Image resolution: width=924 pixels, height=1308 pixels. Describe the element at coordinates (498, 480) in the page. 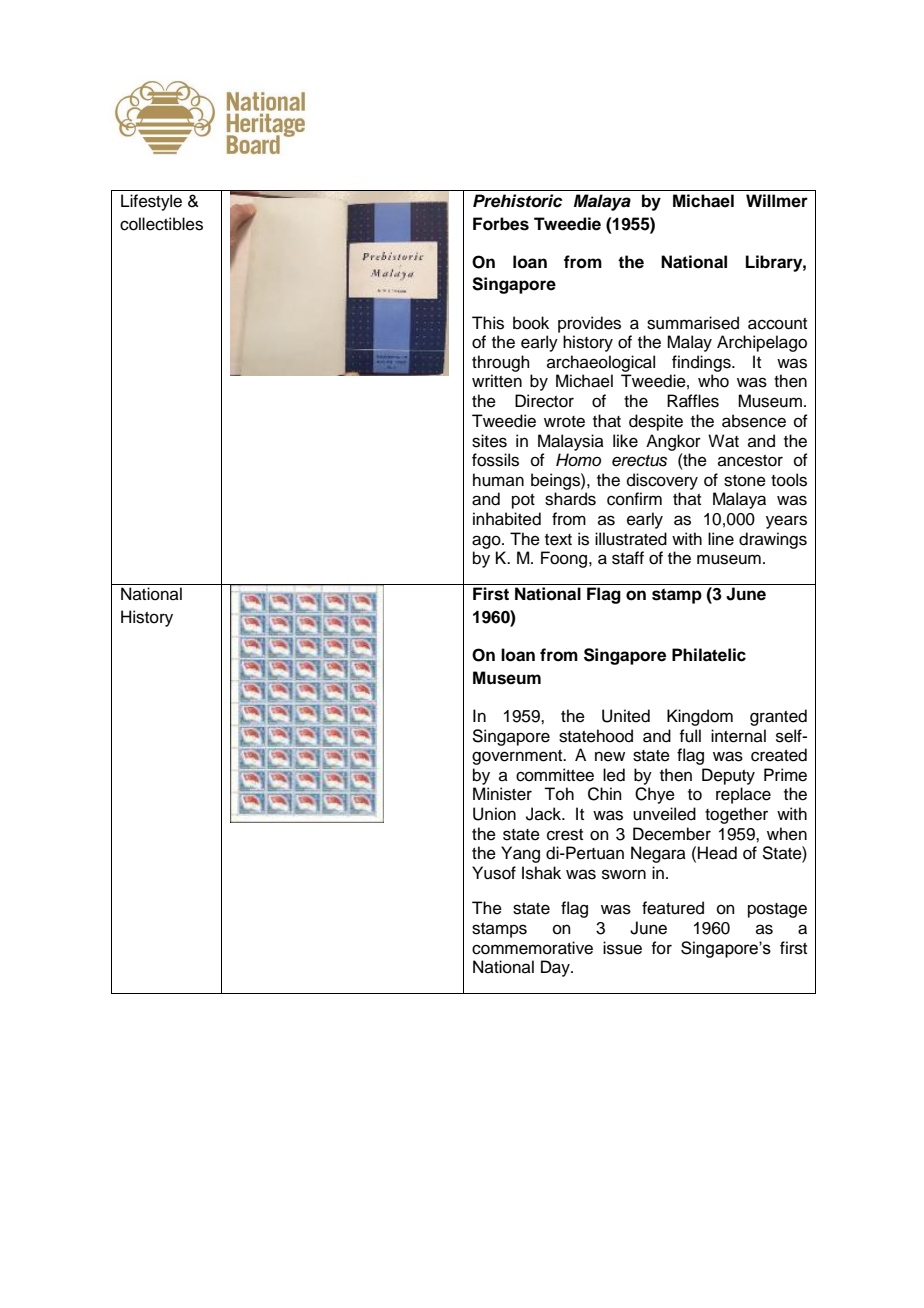

I see `human` at that location.
